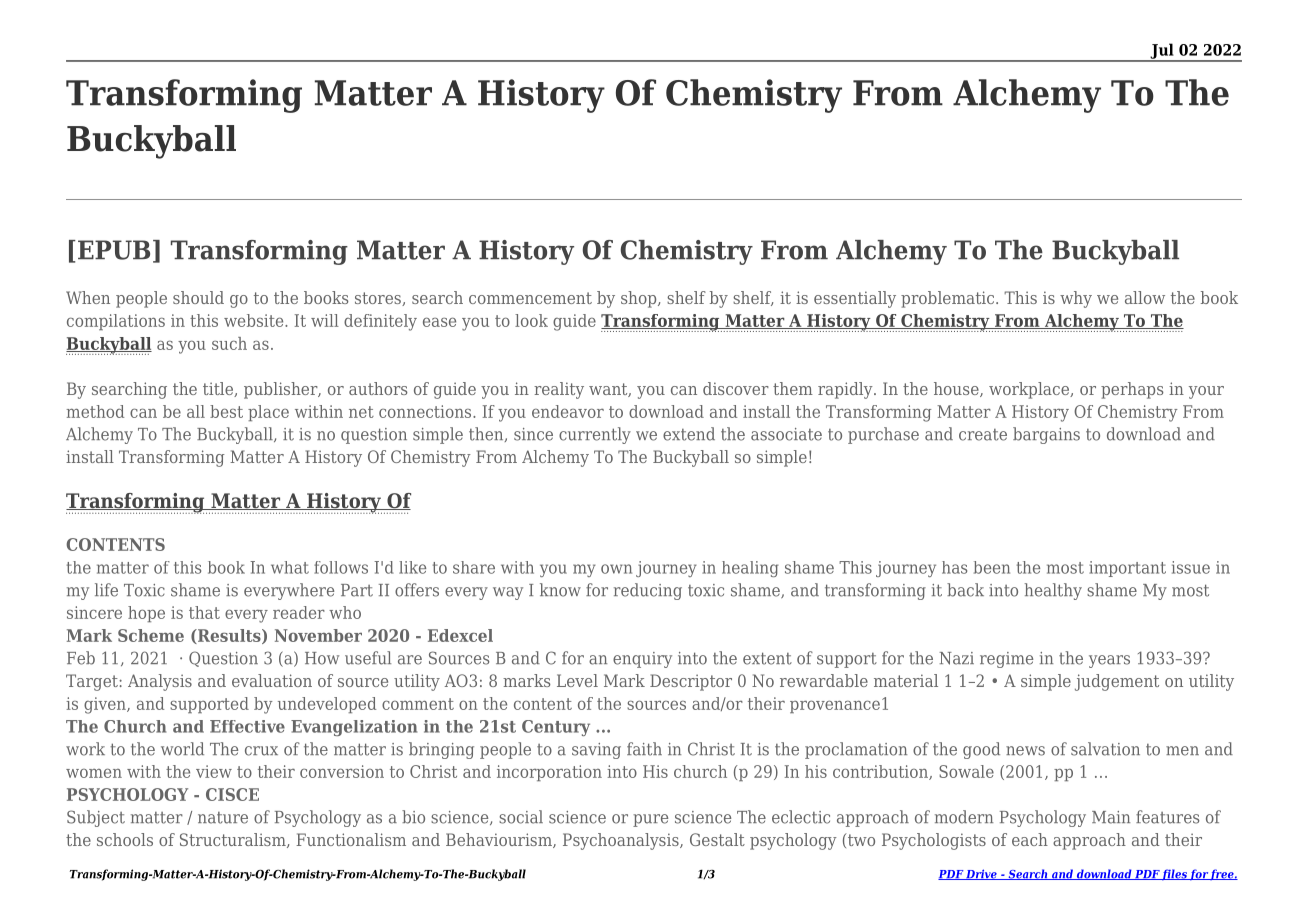  Describe the element at coordinates (717, 839) in the screenshot. I see `Gestalt` at that location.
